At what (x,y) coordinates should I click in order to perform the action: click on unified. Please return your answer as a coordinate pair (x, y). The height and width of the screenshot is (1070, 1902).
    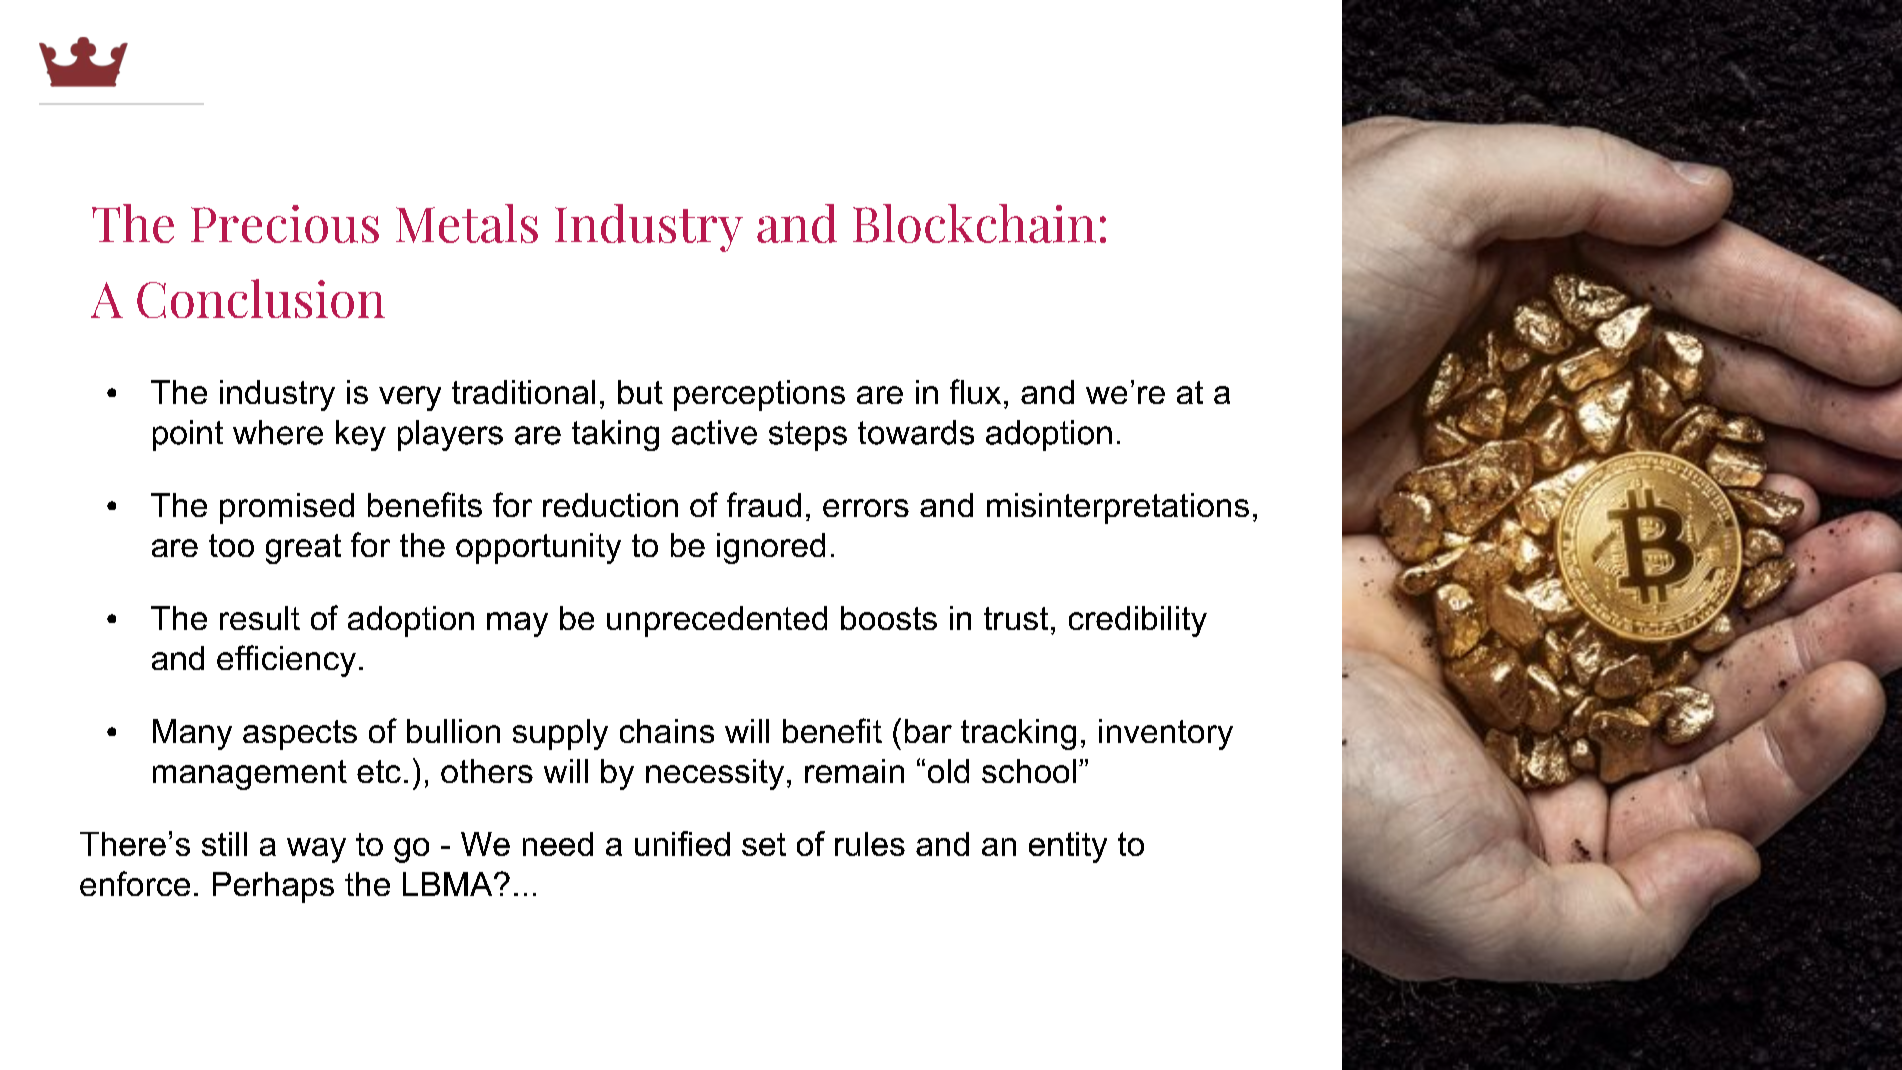
    Looking at the image, I should click on (682, 843).
